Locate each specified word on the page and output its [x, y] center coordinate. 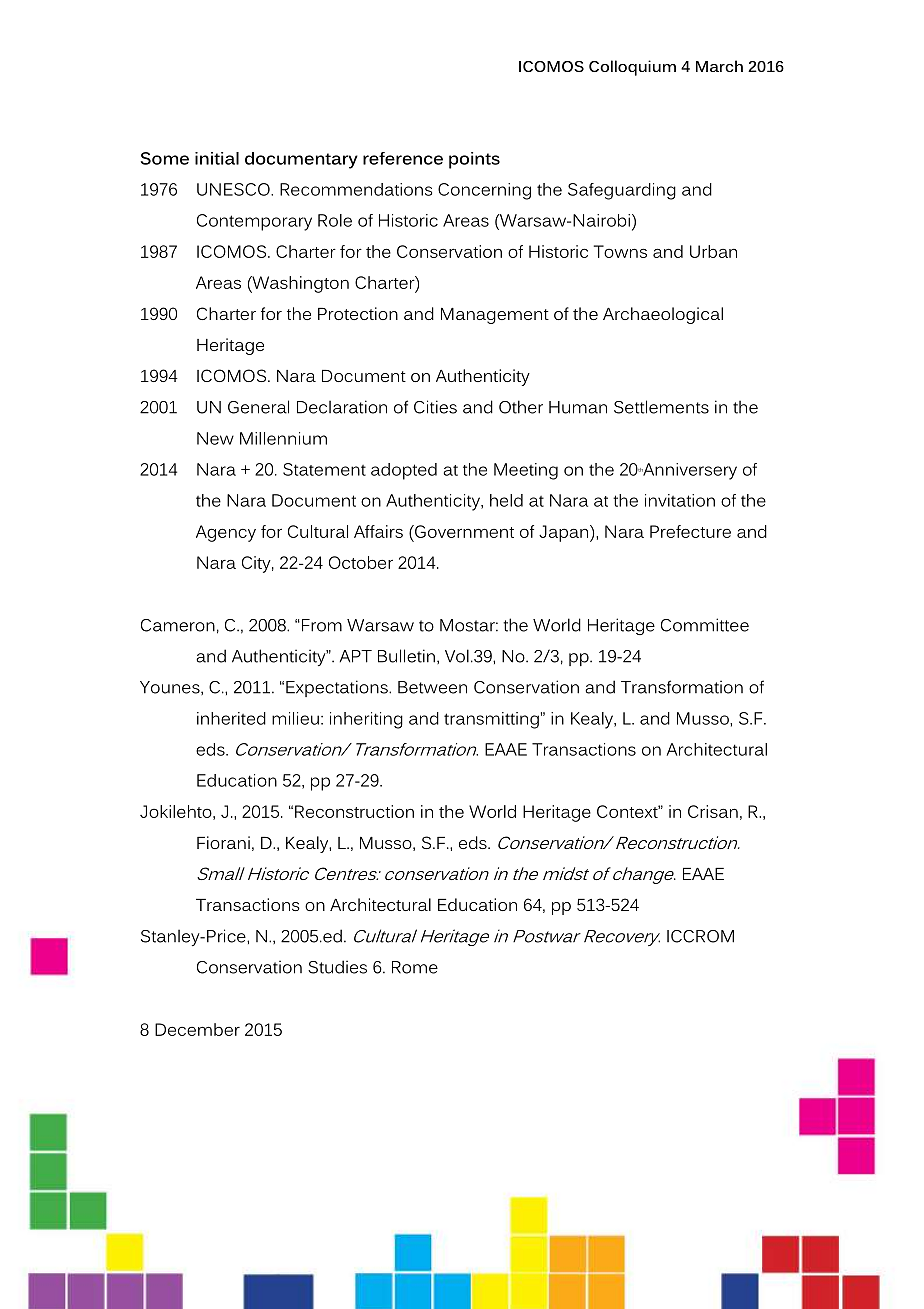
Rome [415, 967]
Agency [226, 533]
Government [463, 531]
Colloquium [632, 68]
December [197, 1029]
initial [217, 158]
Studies [337, 967]
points [474, 160]
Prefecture [690, 531]
